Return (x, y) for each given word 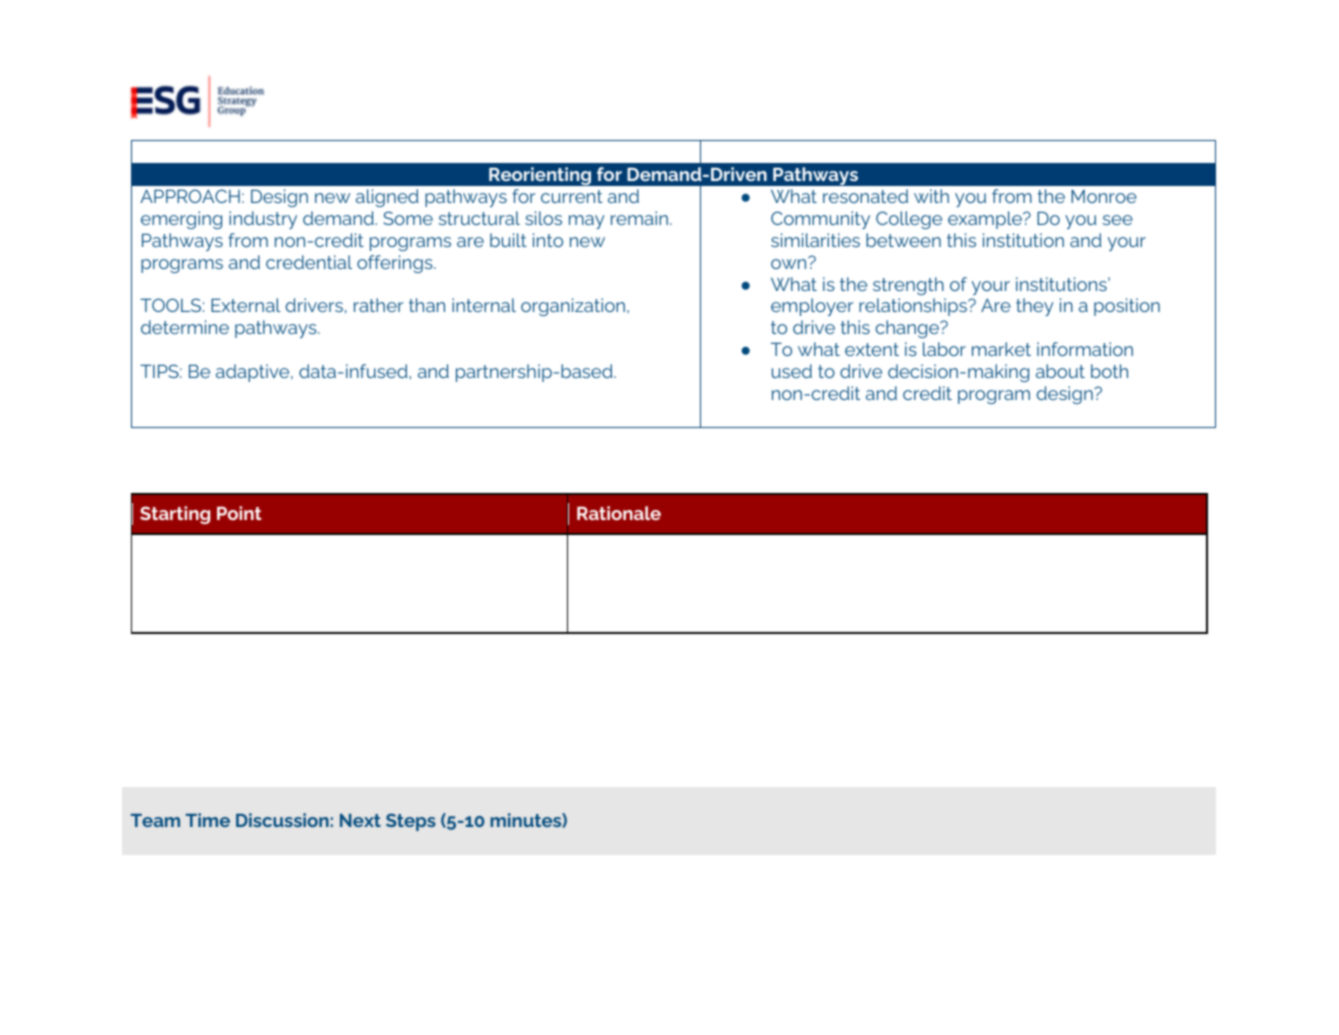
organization (573, 307)
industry (263, 220)
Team (155, 820)
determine (185, 327)
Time (208, 820)
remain (639, 218)
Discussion (282, 820)
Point (239, 513)
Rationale (619, 513)
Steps (411, 822)
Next (360, 820)
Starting (175, 515)
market (1001, 349)
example (986, 220)
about (1060, 371)
